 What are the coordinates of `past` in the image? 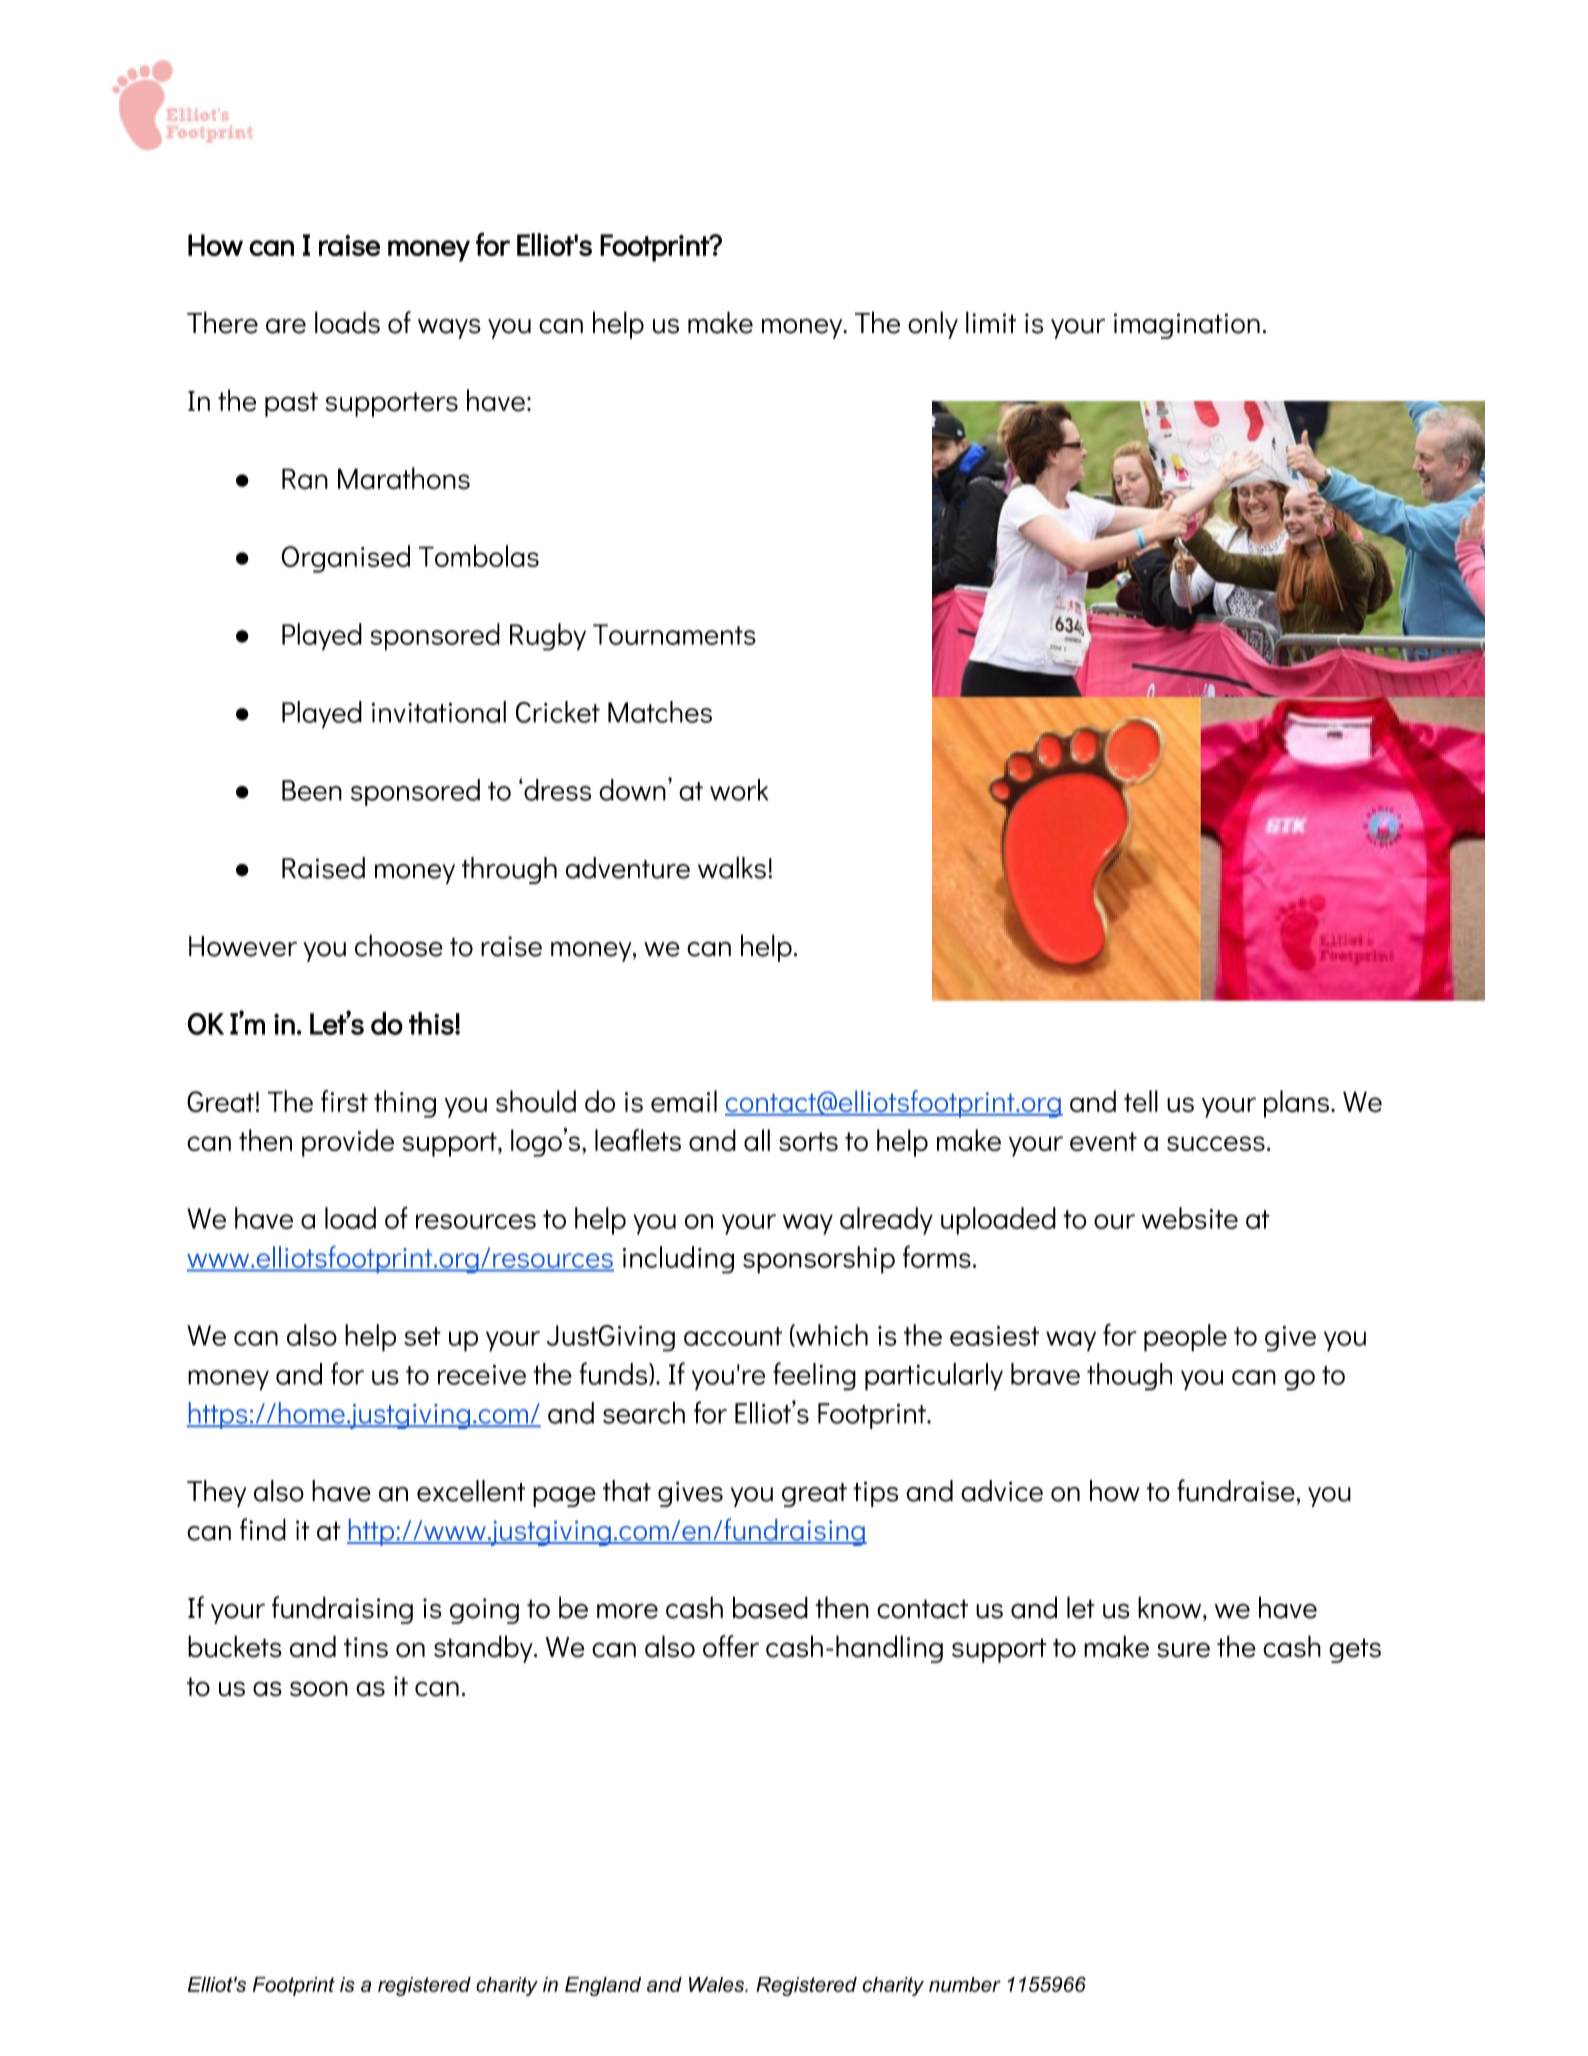 It's located at (291, 404).
